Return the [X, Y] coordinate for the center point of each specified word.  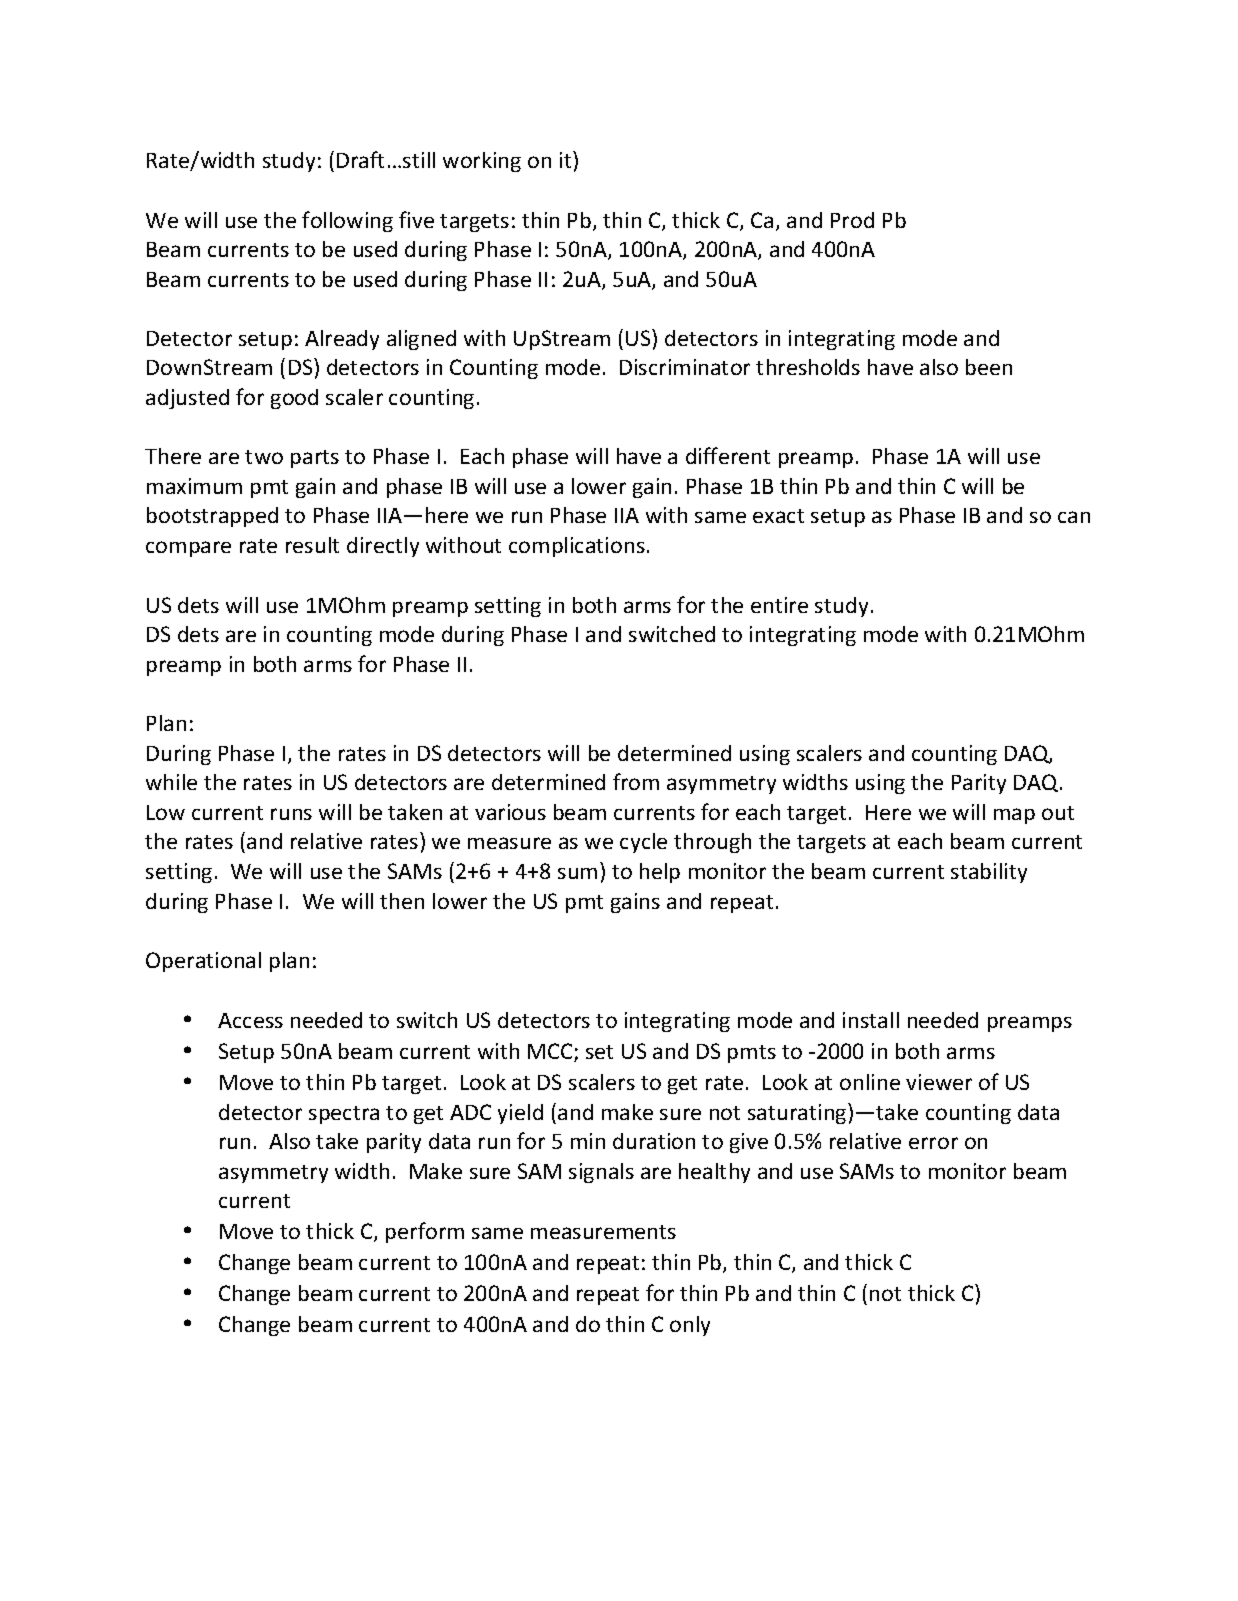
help [660, 873]
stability [989, 873]
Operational [203, 962]
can [1074, 517]
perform [425, 1232]
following [347, 221]
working [482, 162]
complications [577, 547]
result [312, 545]
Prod [852, 220]
